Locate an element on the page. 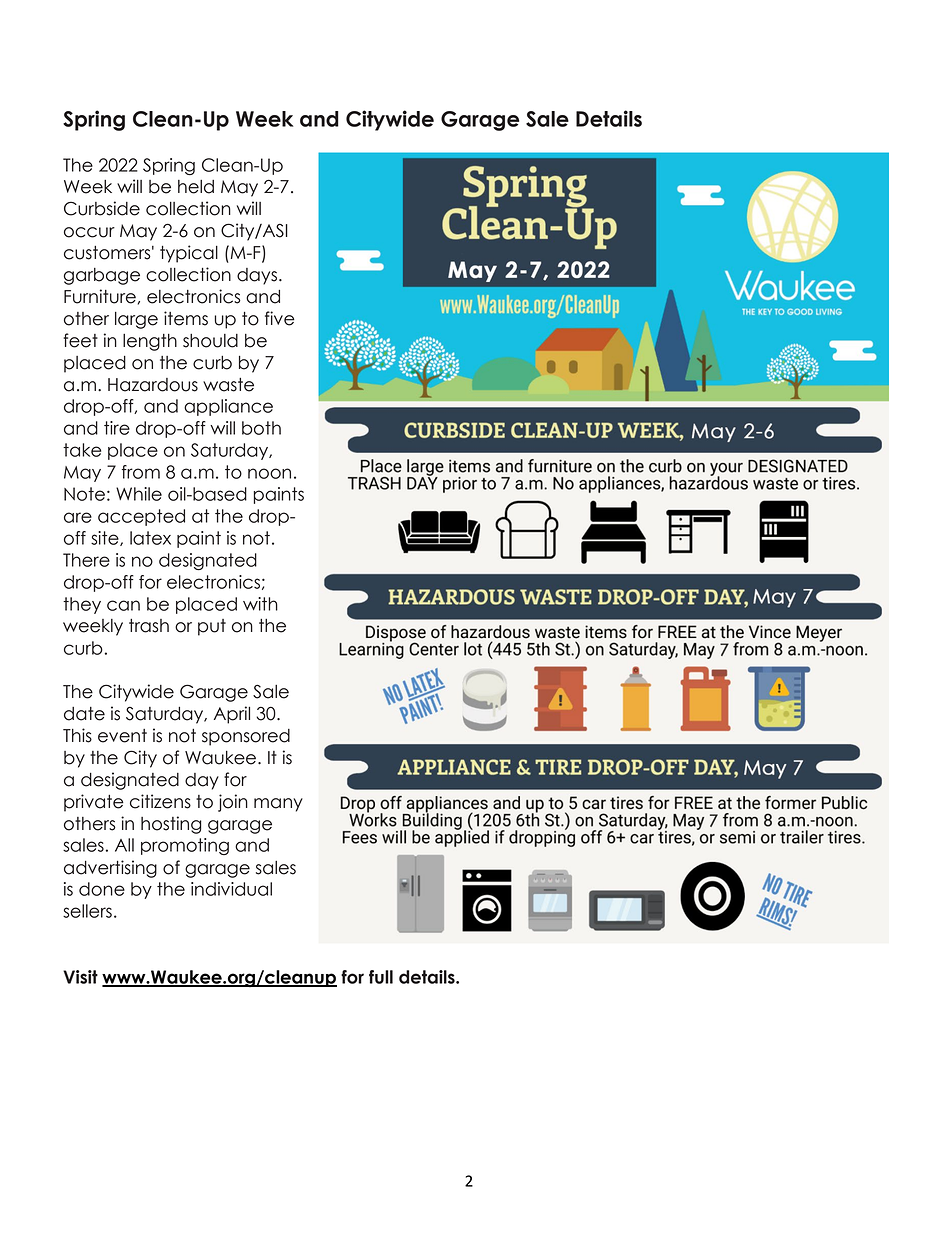  can is located at coordinates (123, 605).
